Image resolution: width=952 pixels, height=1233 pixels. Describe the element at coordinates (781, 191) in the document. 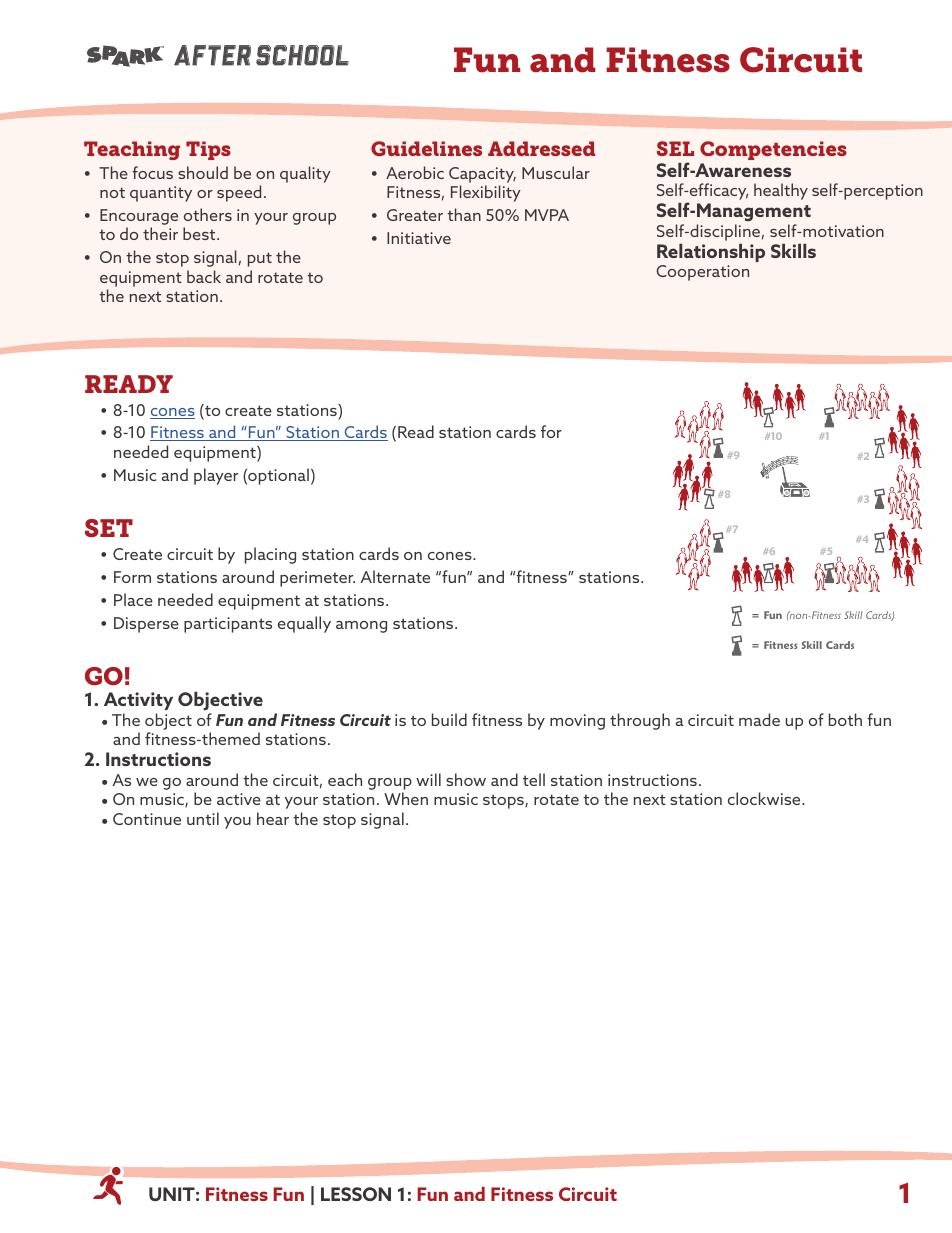

I see `healthy` at that location.
